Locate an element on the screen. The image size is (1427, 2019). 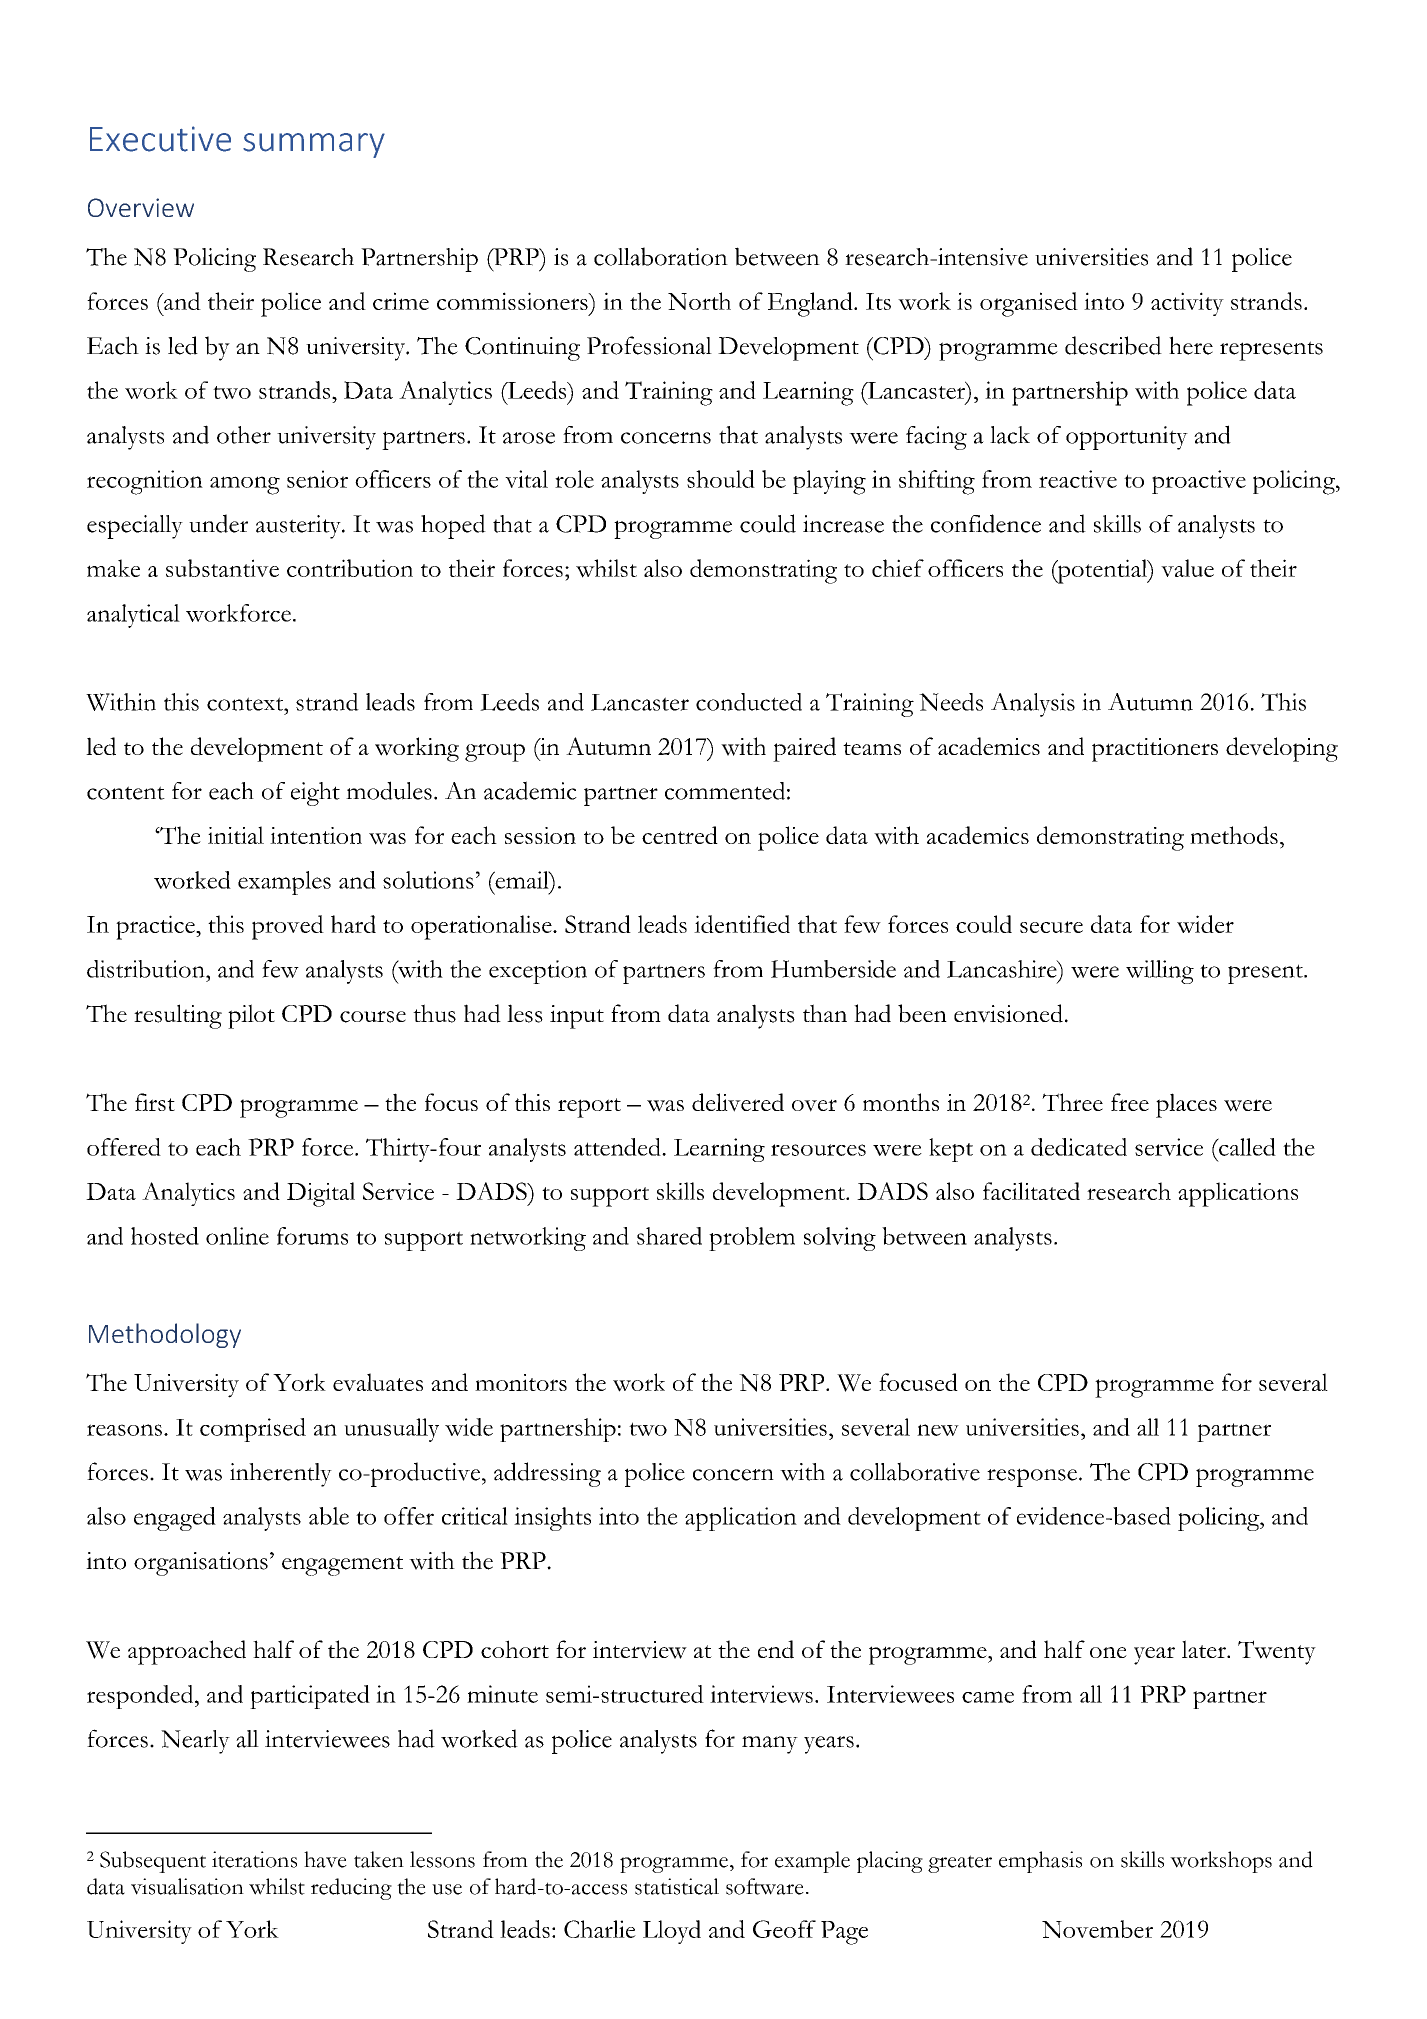
summary is located at coordinates (314, 145).
